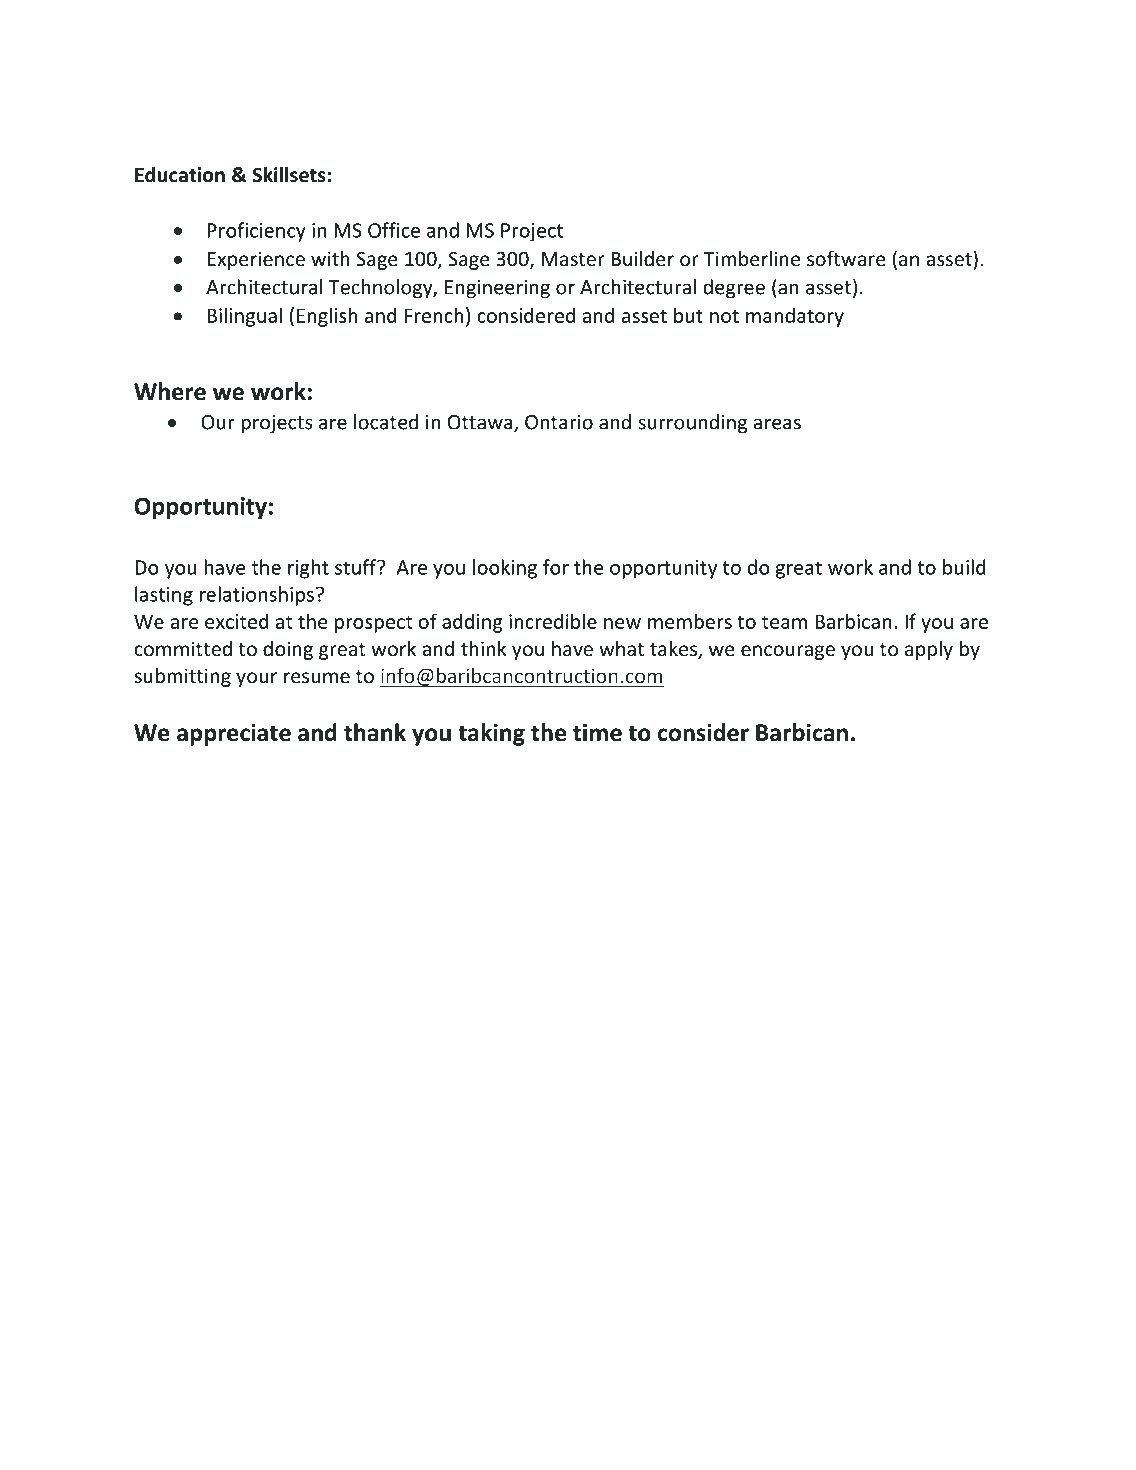  I want to click on mandatory, so click(795, 317).
